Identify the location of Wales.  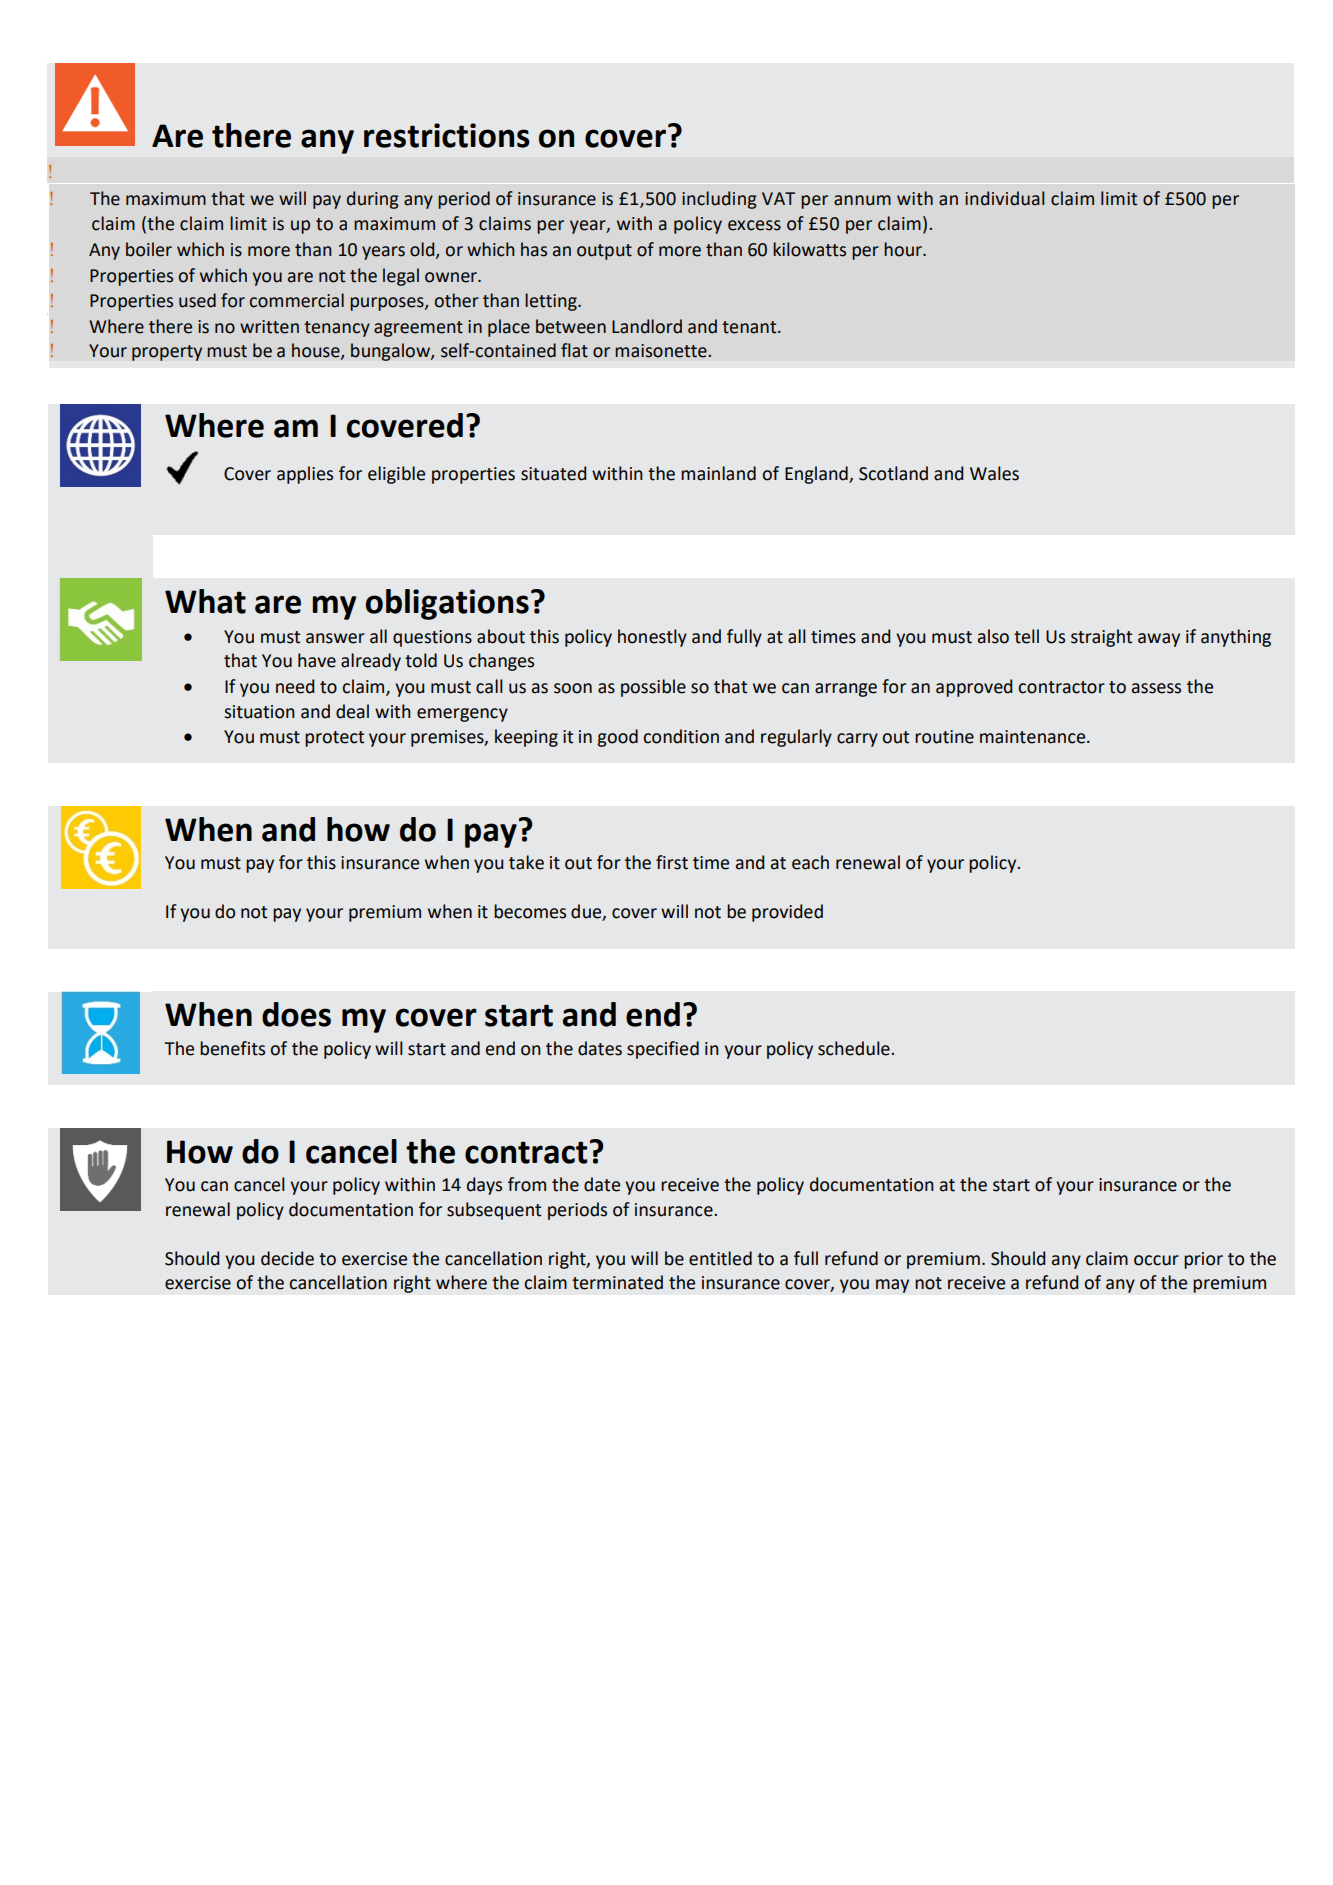
(994, 473).
